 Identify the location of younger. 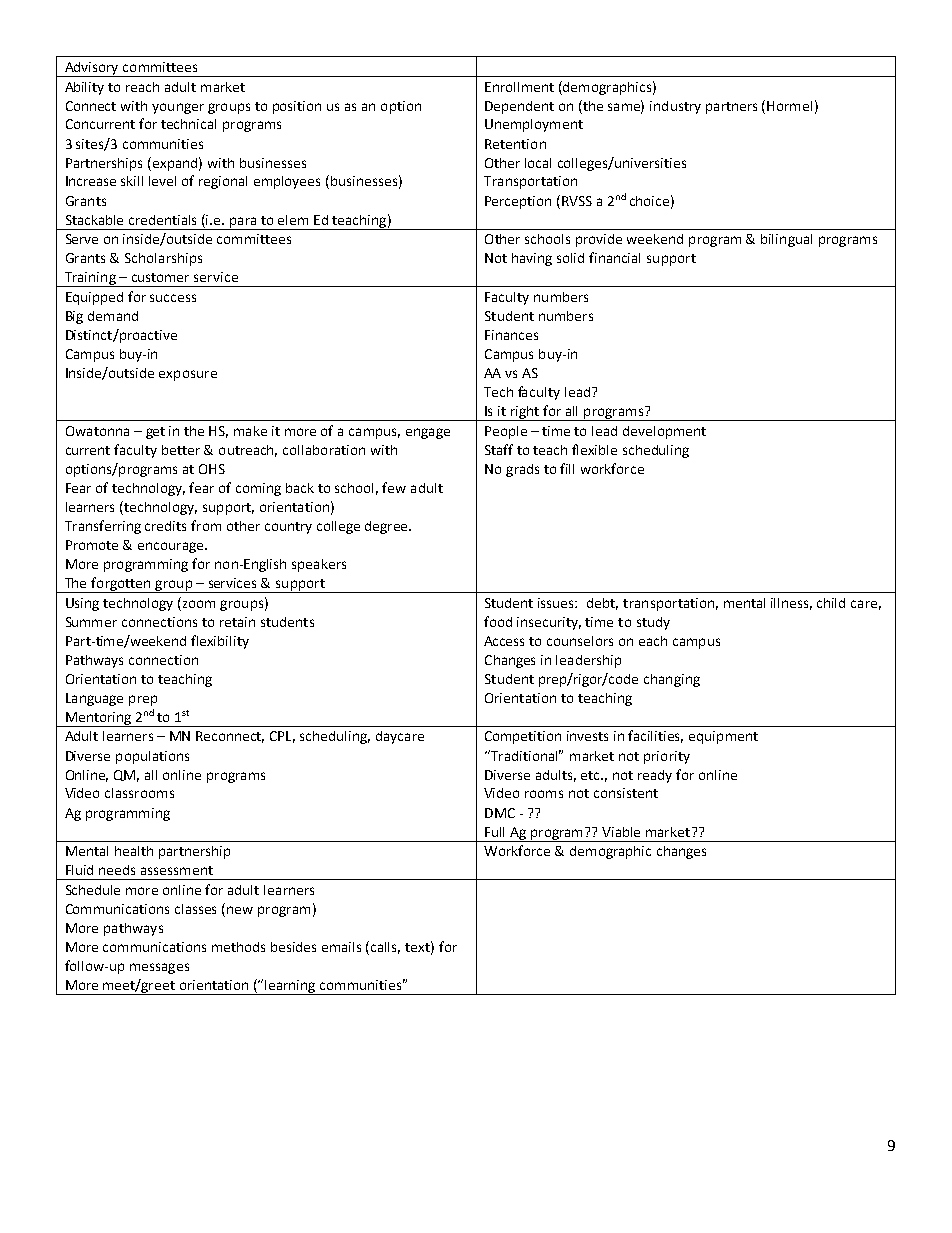
(178, 108).
